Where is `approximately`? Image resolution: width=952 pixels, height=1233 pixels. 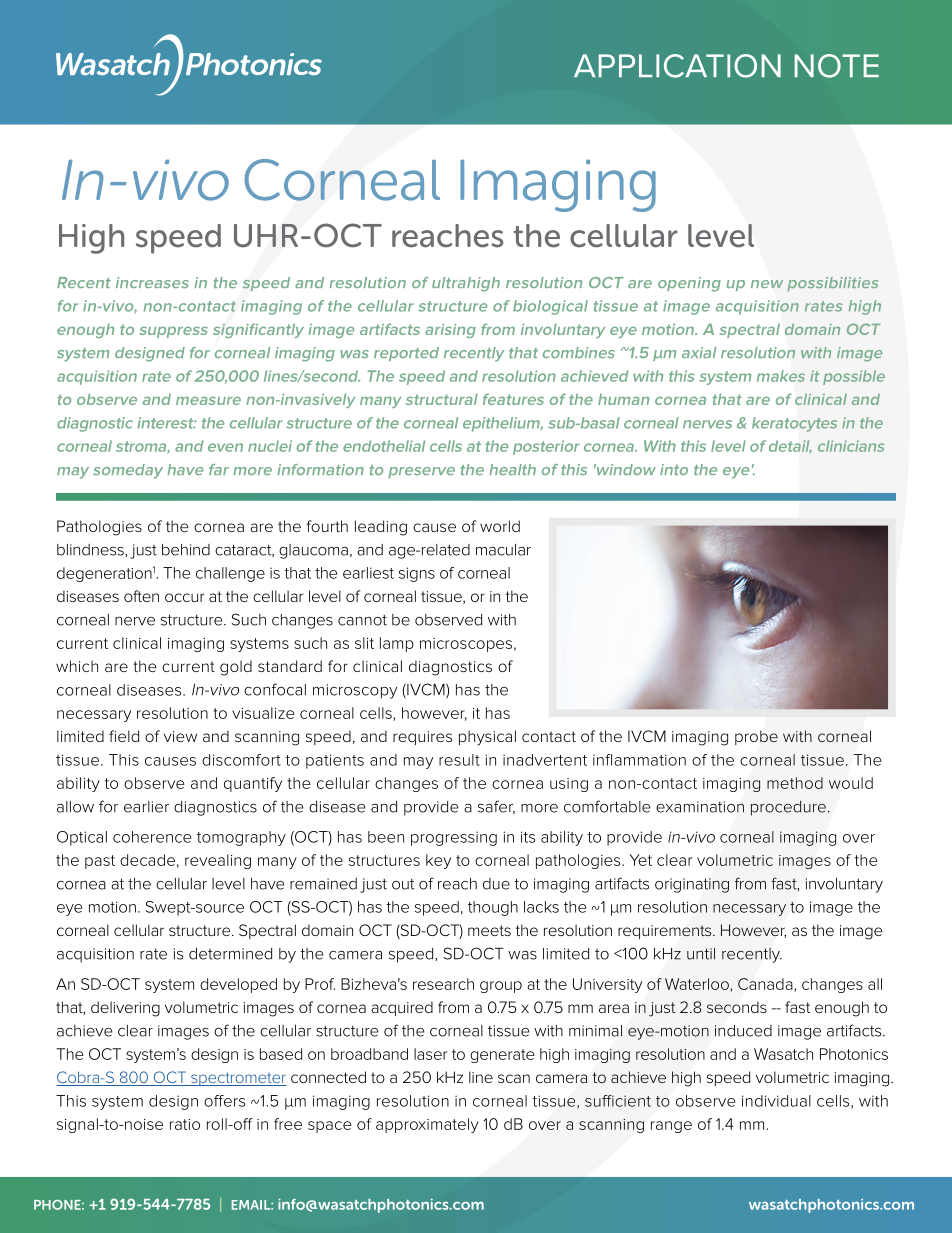
approximately is located at coordinates (427, 1125).
